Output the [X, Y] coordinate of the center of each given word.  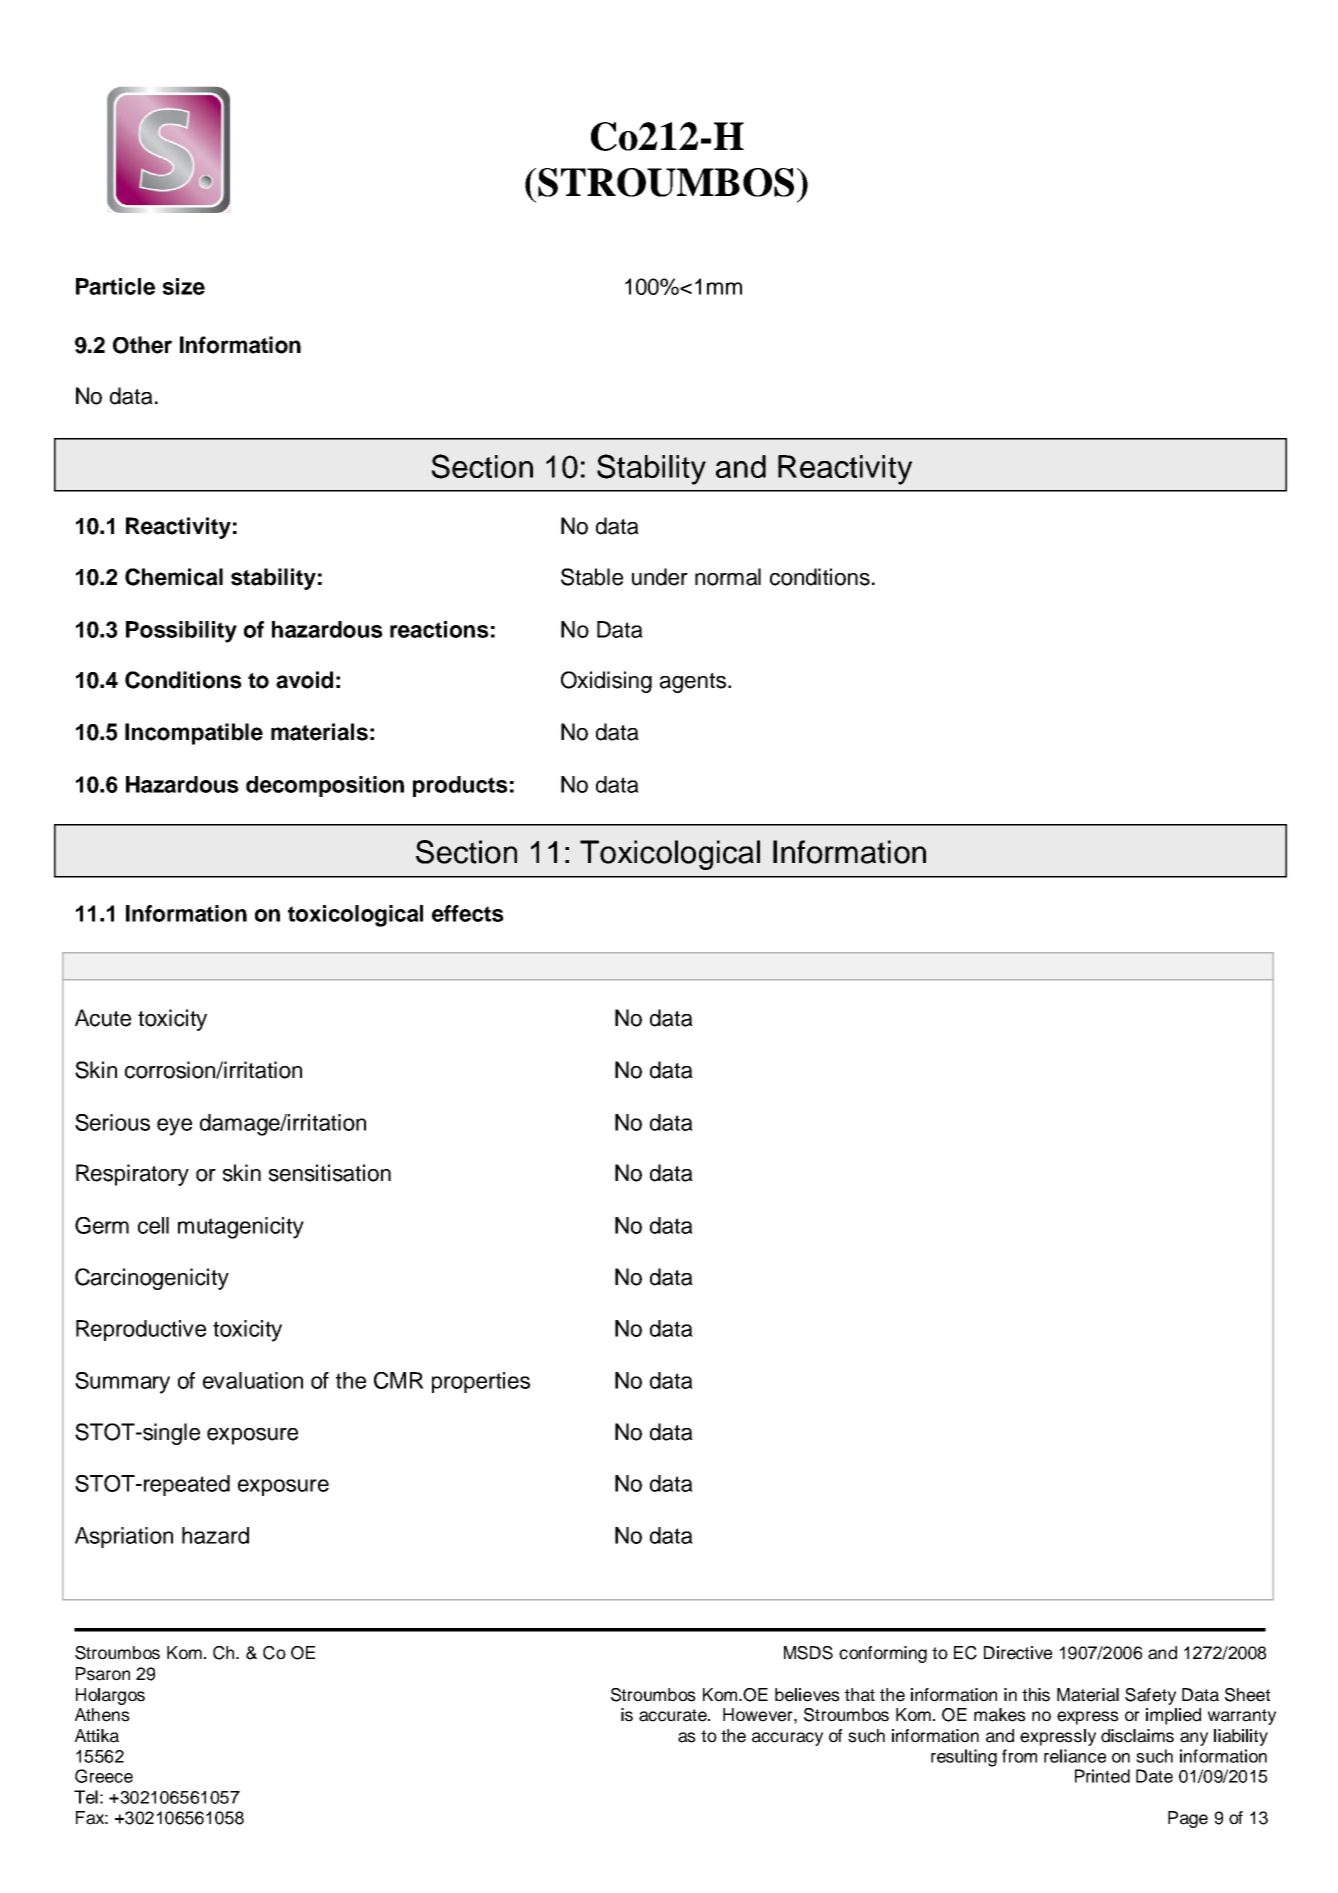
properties [481, 1382]
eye [174, 1127]
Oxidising [606, 682]
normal [728, 577]
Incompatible [194, 734]
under [660, 577]
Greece [104, 1776]
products [460, 786]
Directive [1018, 1653]
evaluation [253, 1380]
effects [468, 913]
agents [694, 683]
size [183, 286]
